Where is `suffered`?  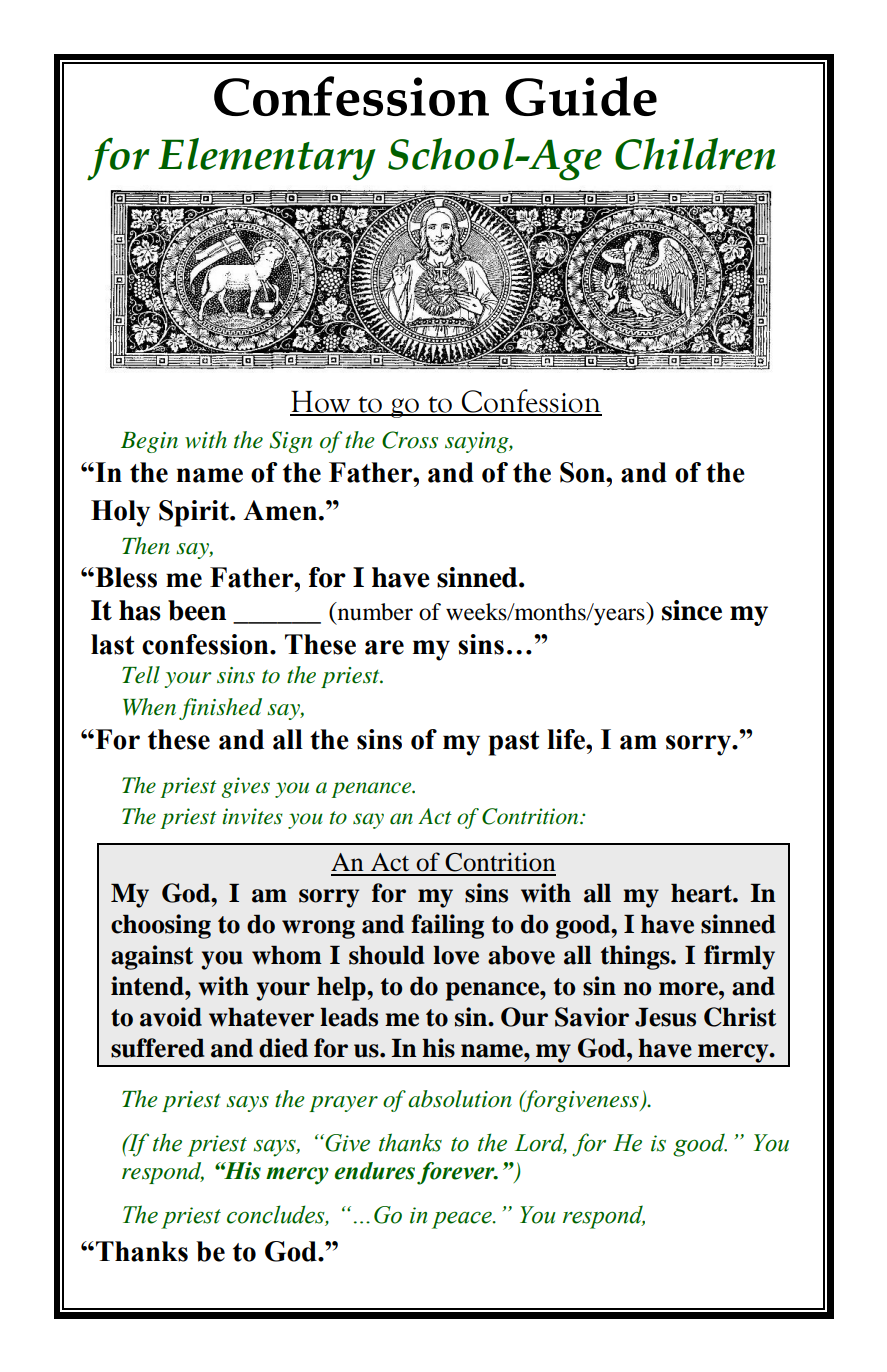
suffered is located at coordinates (157, 1048).
